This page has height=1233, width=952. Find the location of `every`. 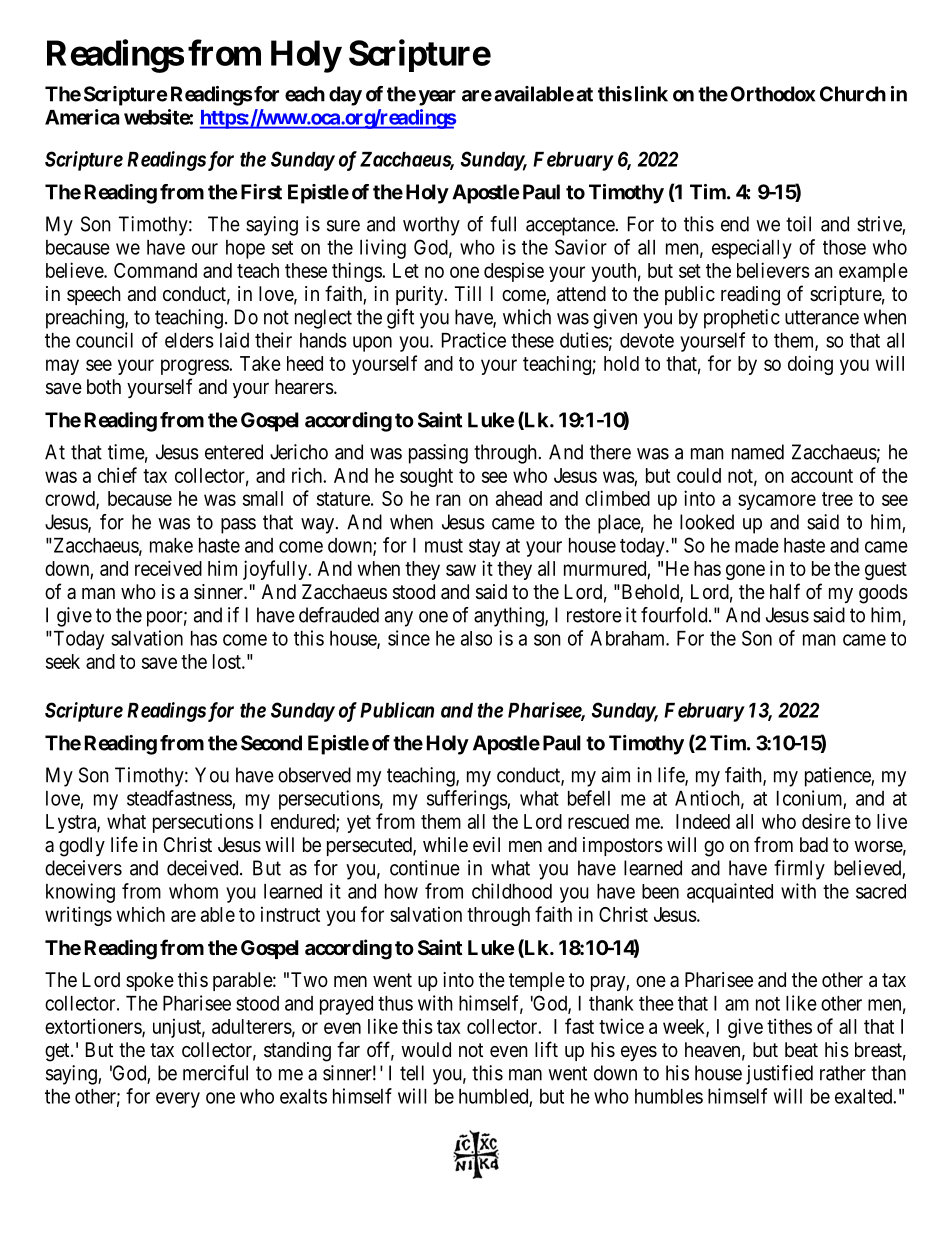

every is located at coordinates (178, 1100).
